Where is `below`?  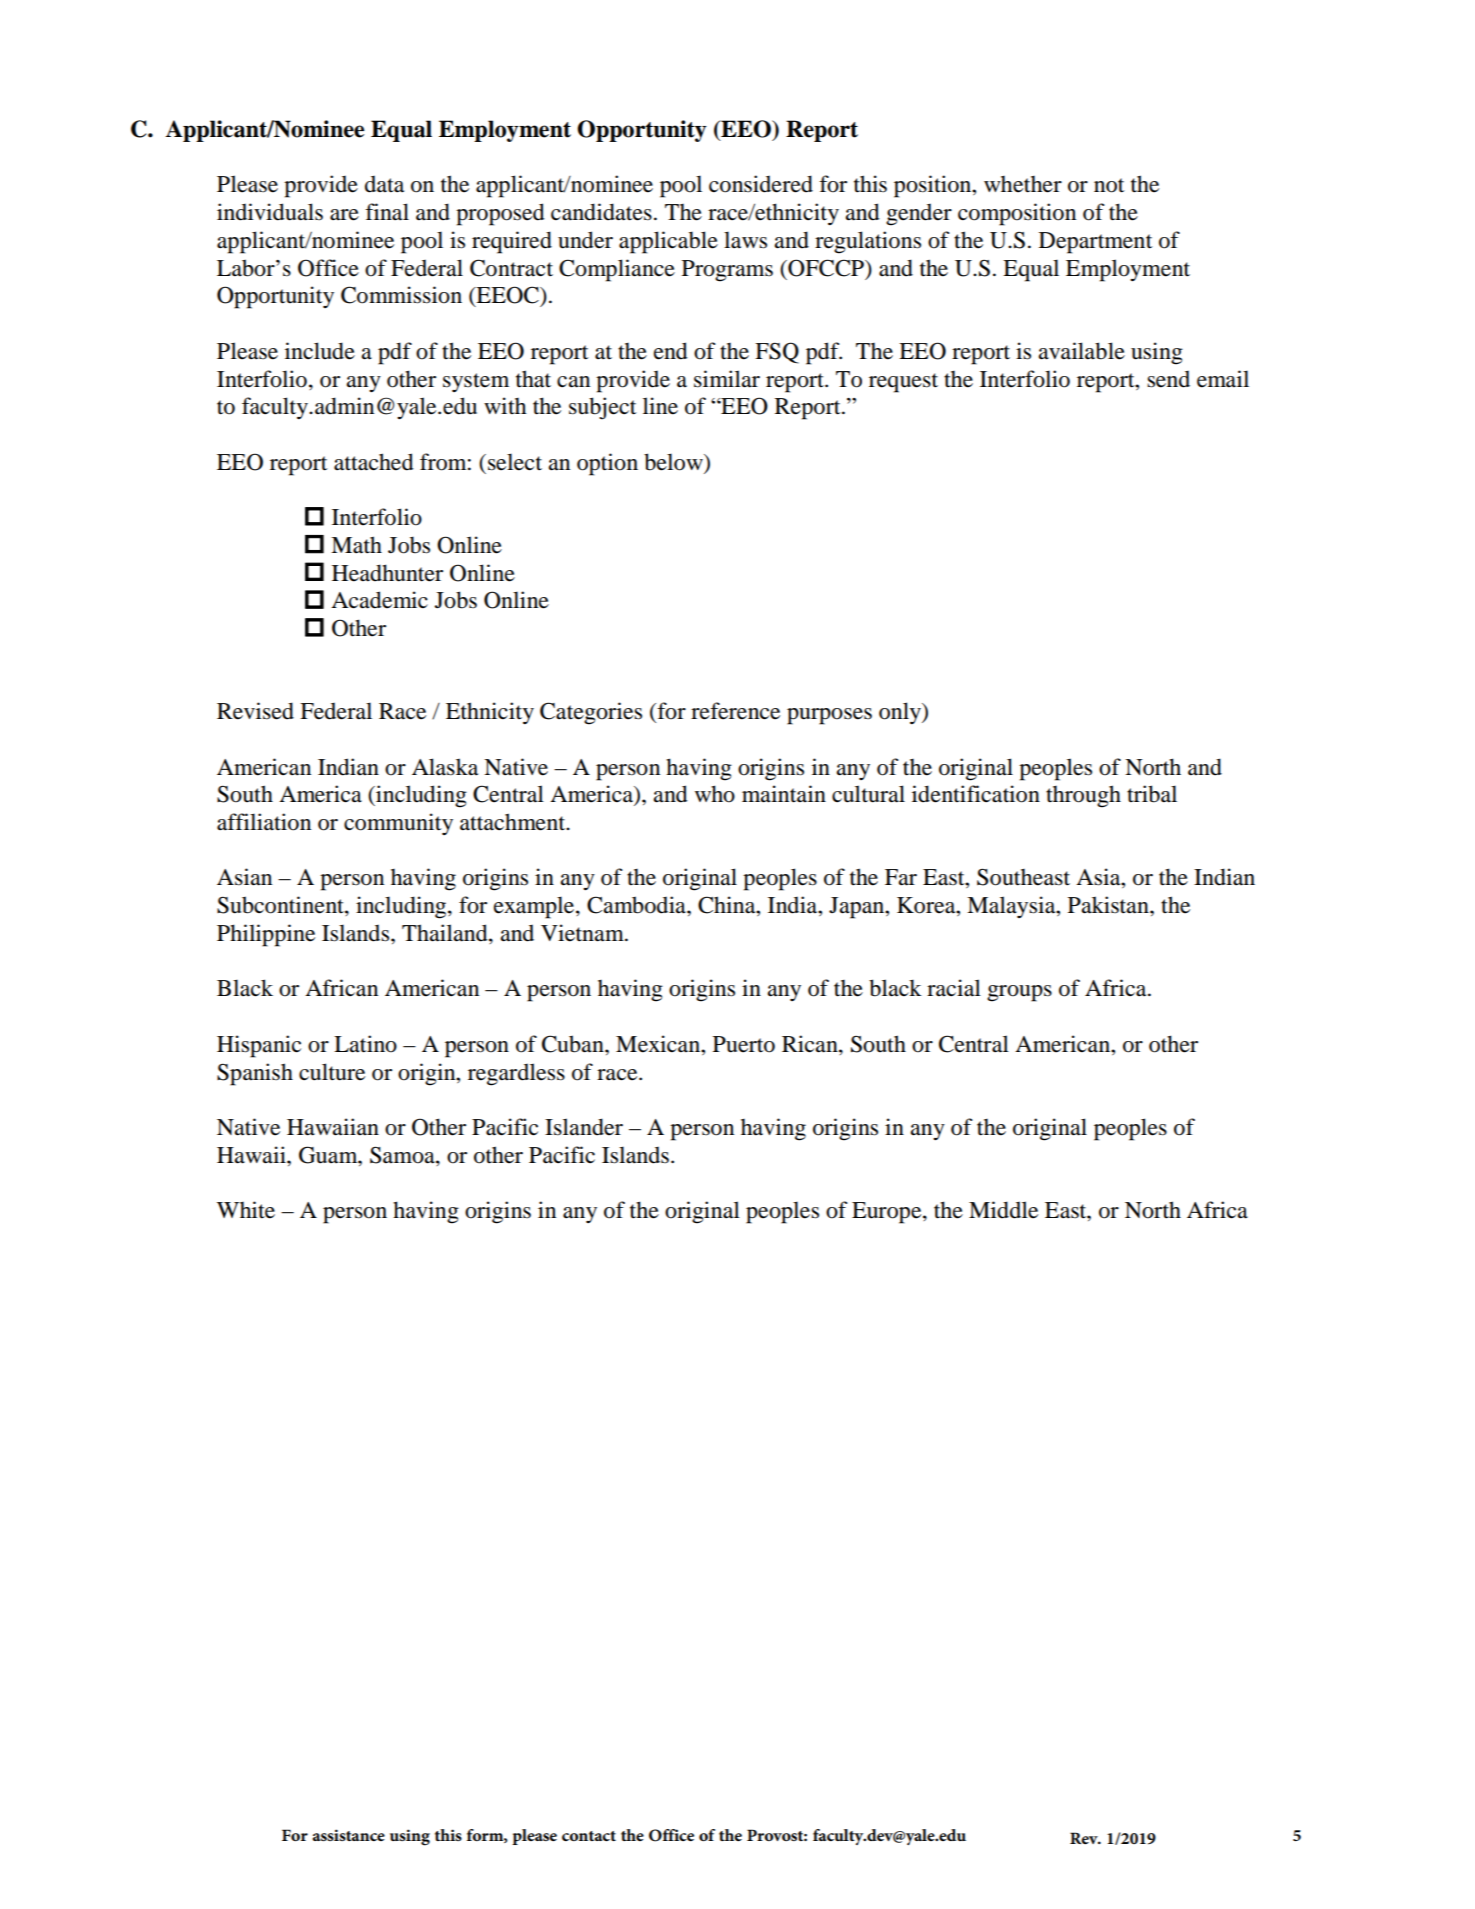
below is located at coordinates (674, 463).
